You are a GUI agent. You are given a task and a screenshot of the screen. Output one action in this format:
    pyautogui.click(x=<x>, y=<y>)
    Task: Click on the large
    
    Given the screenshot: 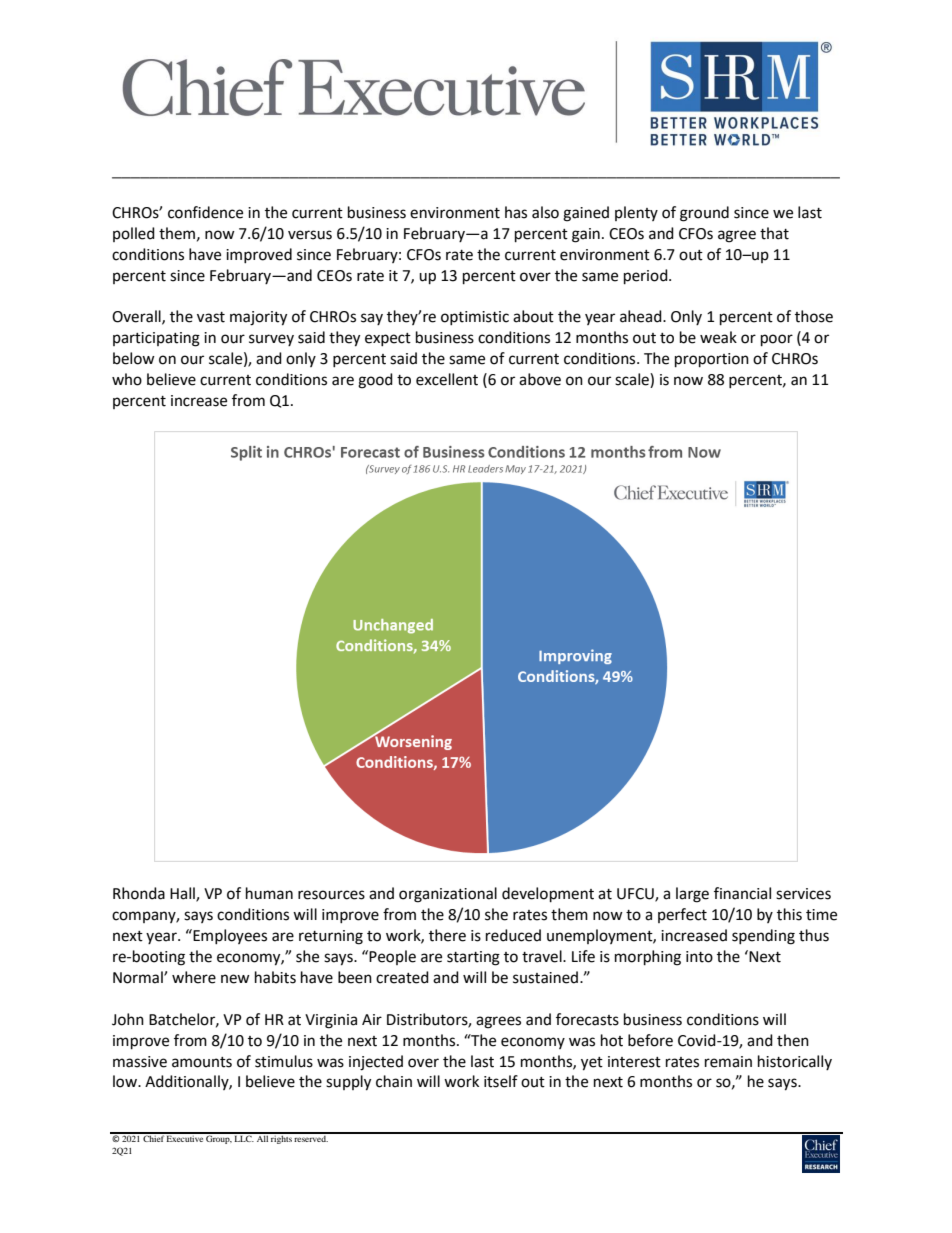 What is the action you would take?
    pyautogui.click(x=692, y=895)
